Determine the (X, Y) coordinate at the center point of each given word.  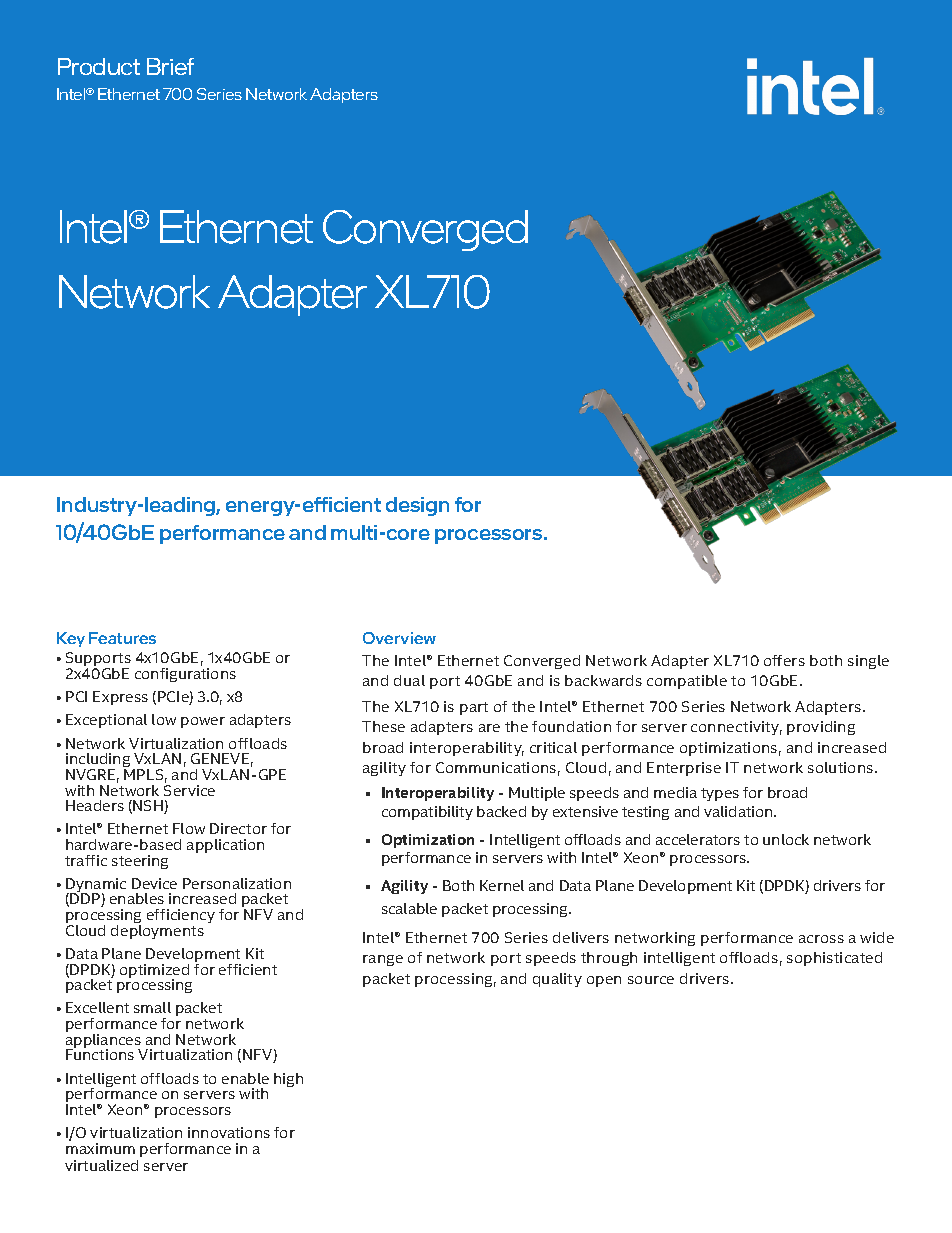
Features (122, 638)
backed (501, 811)
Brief (170, 66)
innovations (229, 1132)
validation (739, 811)
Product (99, 66)
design (417, 506)
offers (784, 660)
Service (189, 790)
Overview (399, 638)
